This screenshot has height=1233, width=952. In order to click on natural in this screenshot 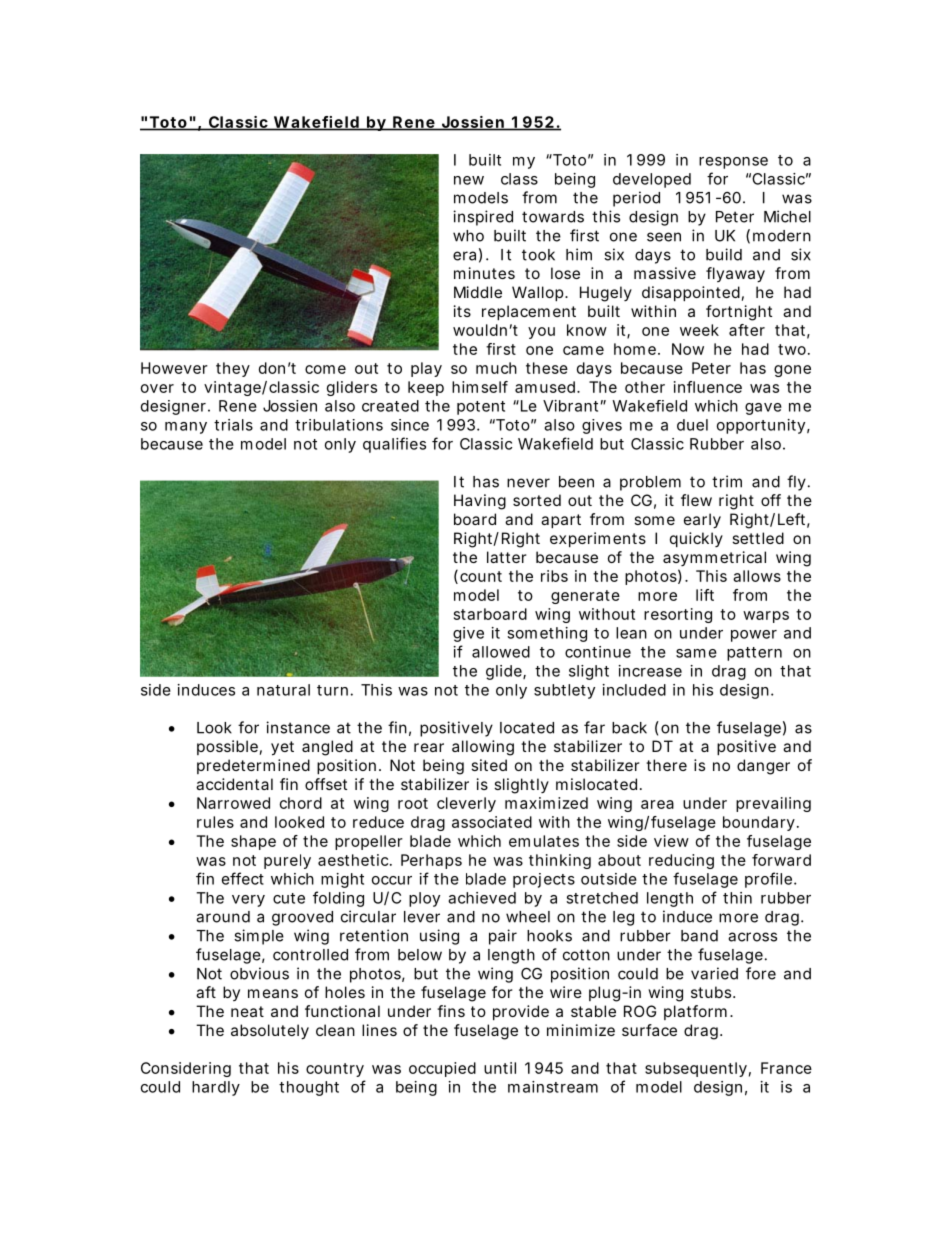, I will do `click(283, 690)`.
